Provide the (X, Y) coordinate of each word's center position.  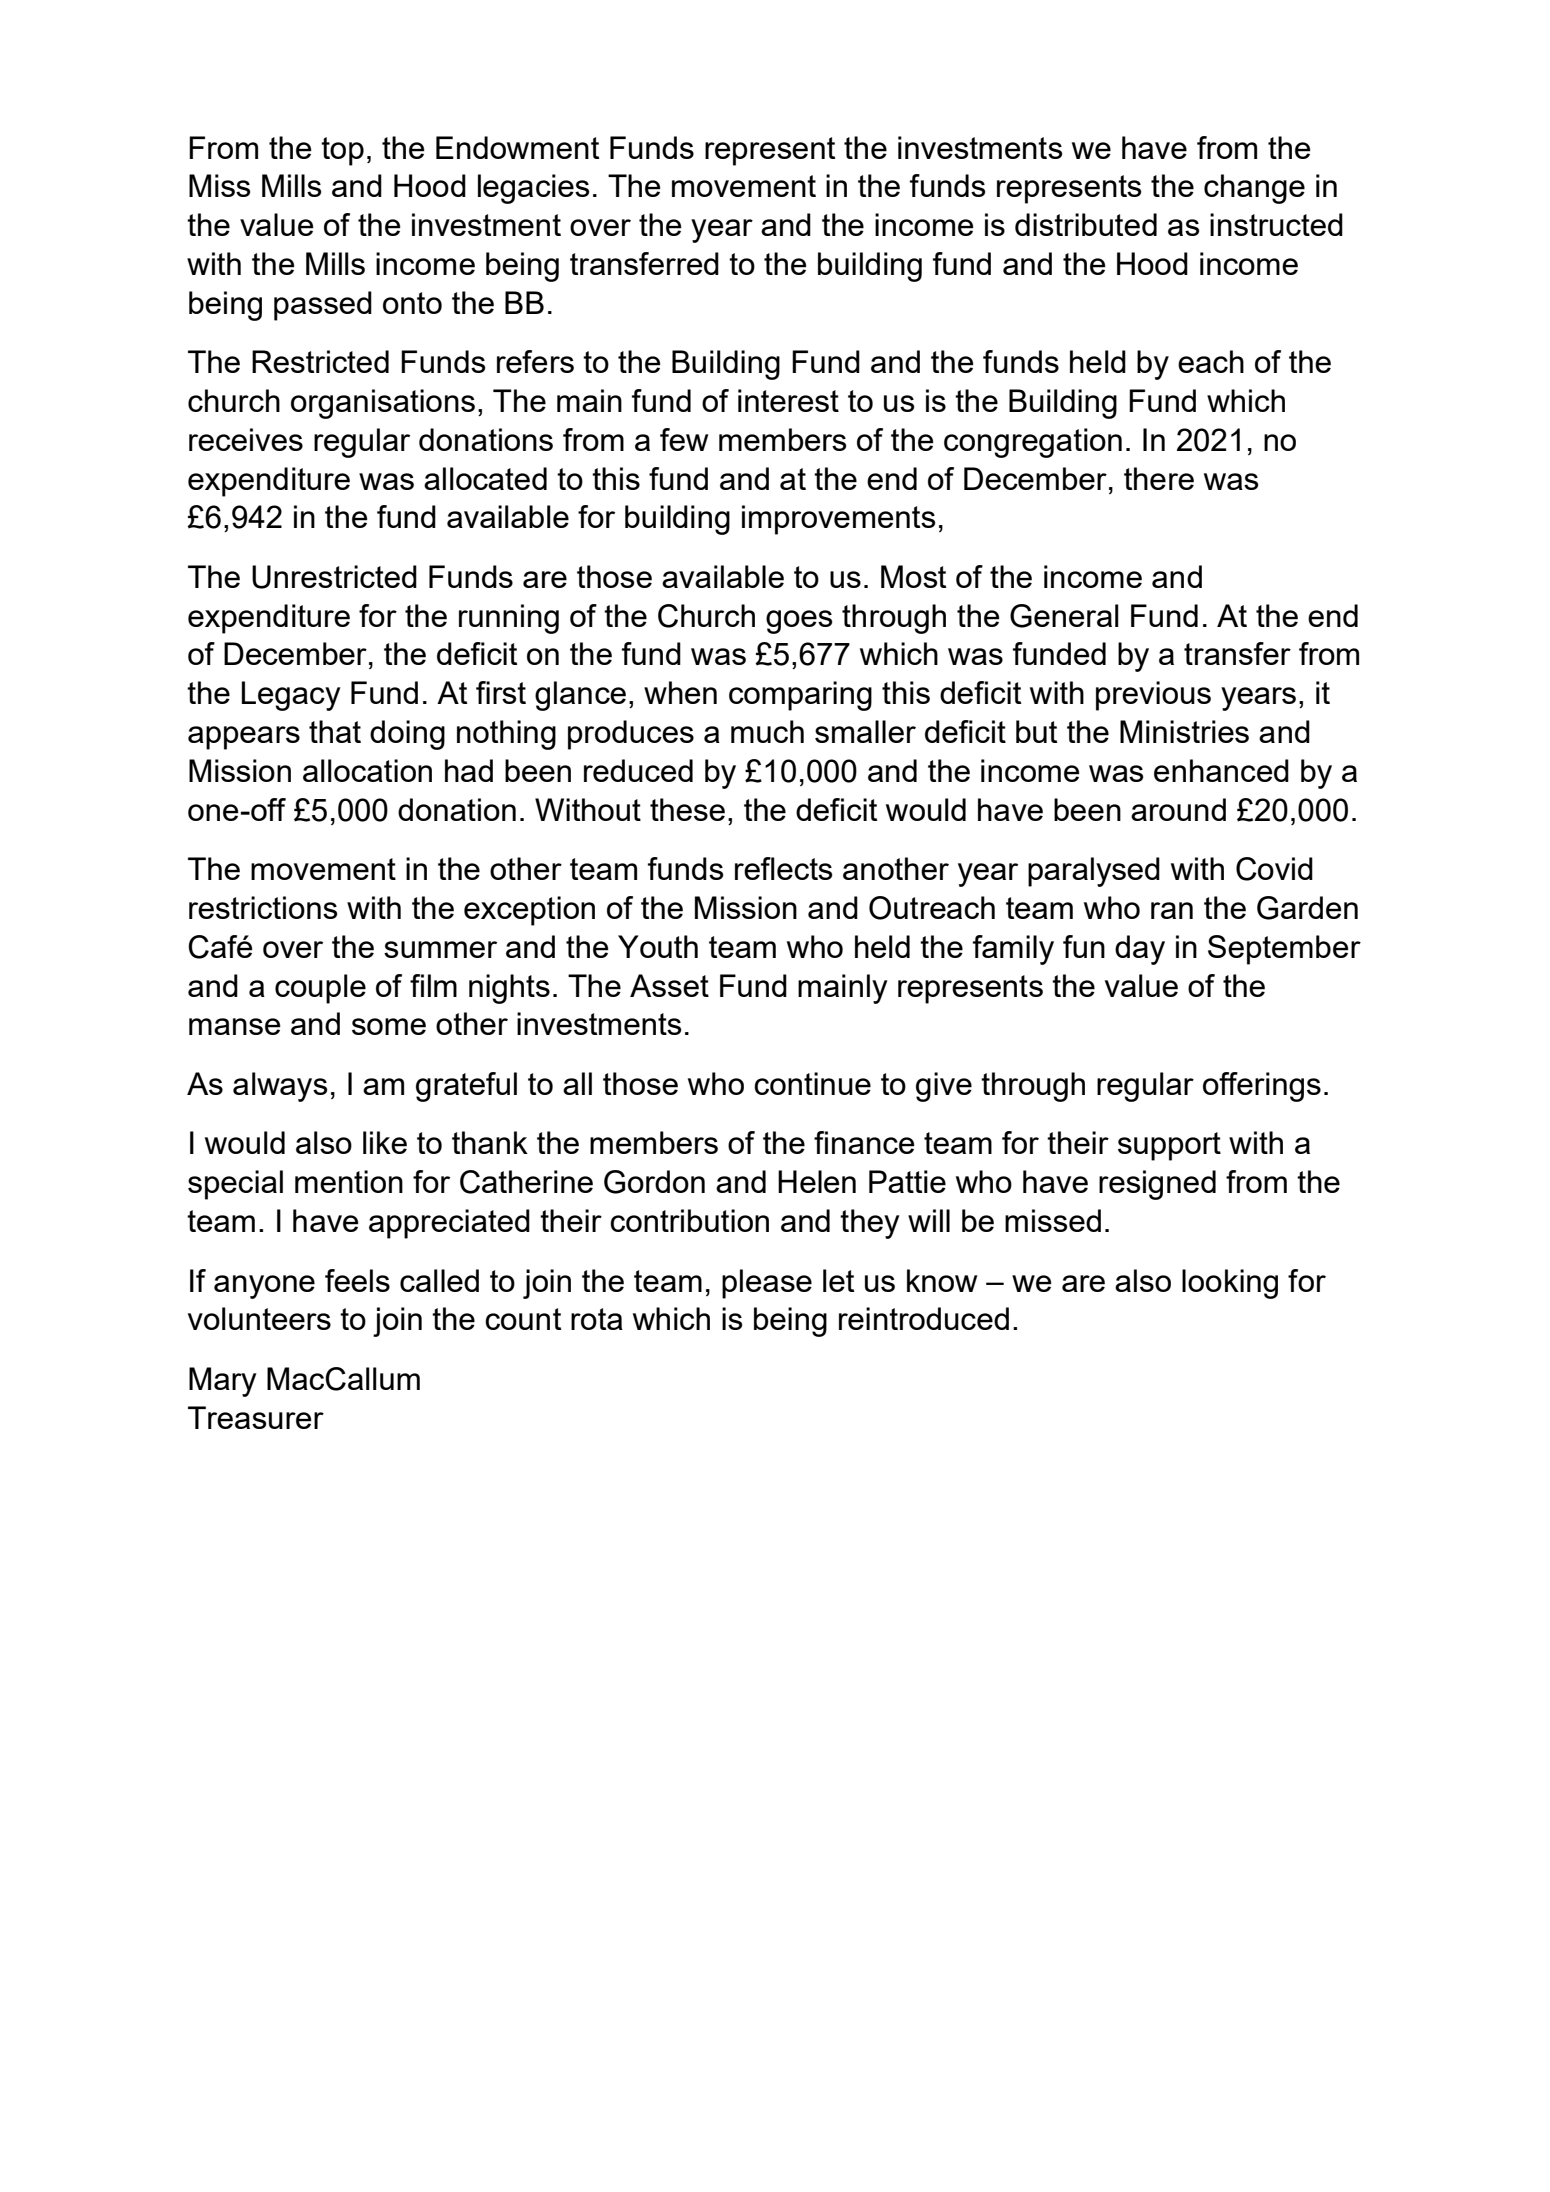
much (767, 731)
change (1254, 189)
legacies (533, 189)
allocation (367, 770)
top (342, 151)
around (1178, 809)
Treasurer (256, 1417)
